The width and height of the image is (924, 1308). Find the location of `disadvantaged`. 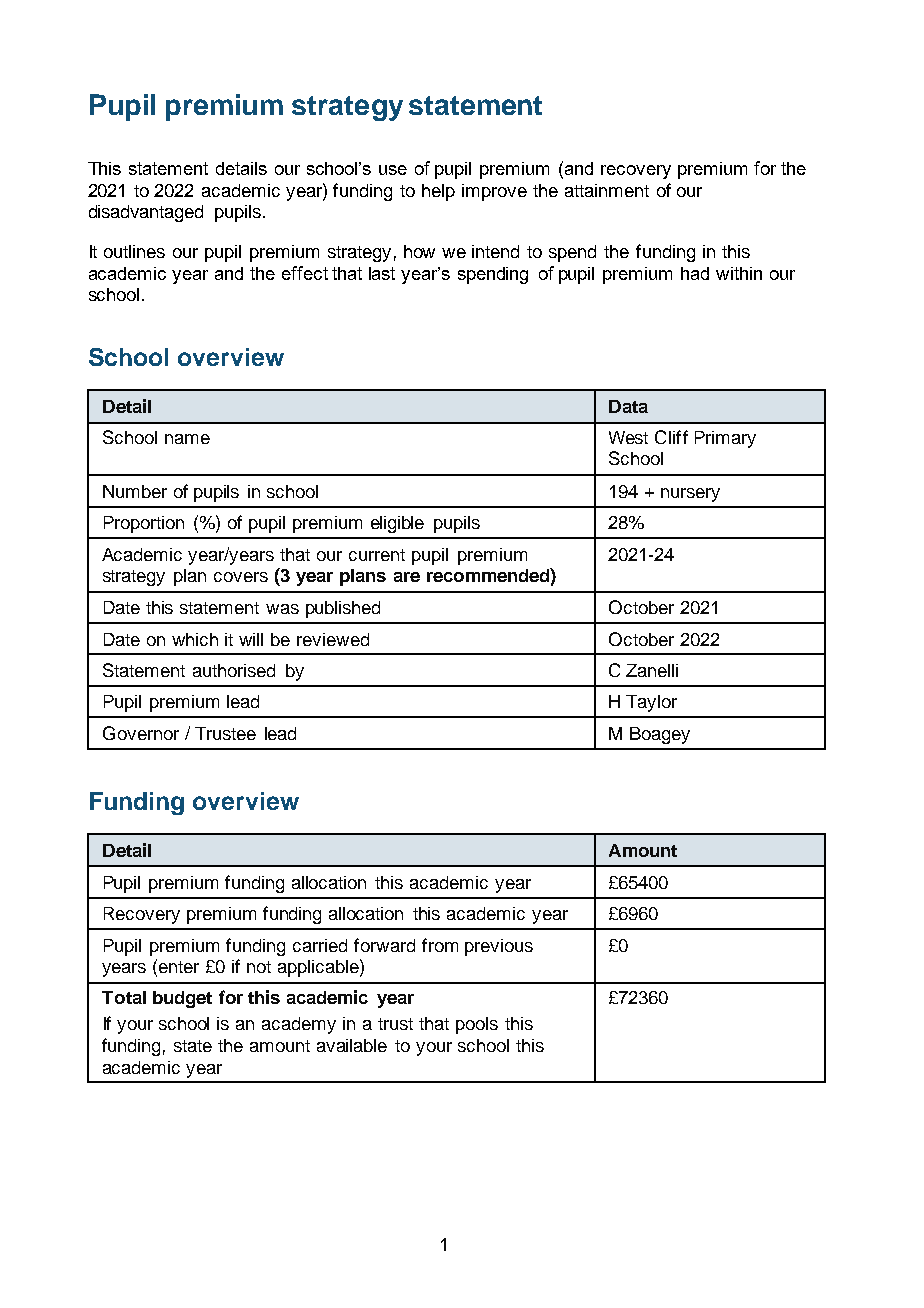

disadvantaged is located at coordinates (146, 213).
